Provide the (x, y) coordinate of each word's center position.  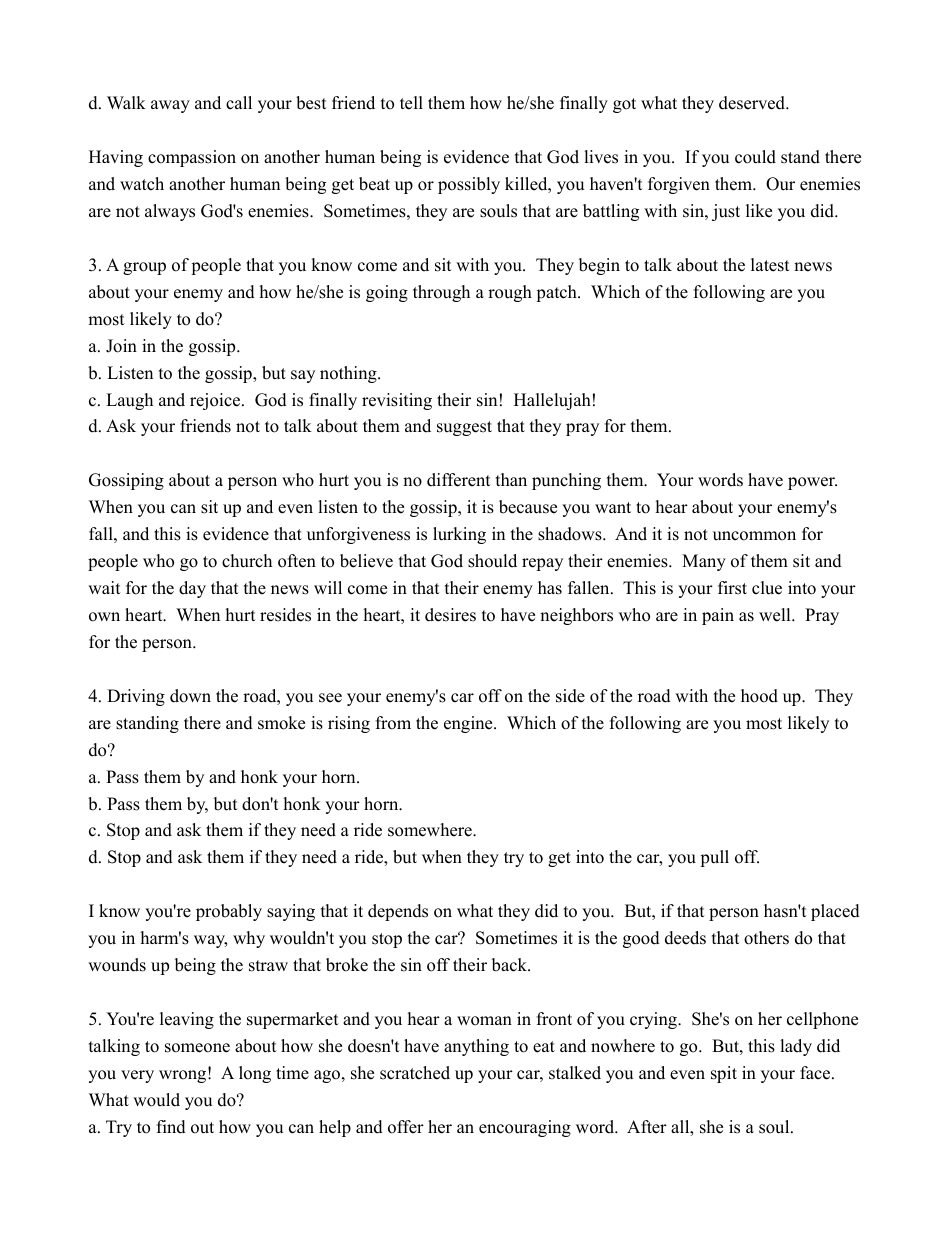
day (192, 589)
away (170, 106)
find (171, 1127)
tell (411, 103)
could (755, 157)
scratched (415, 1073)
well (776, 615)
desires (450, 615)
